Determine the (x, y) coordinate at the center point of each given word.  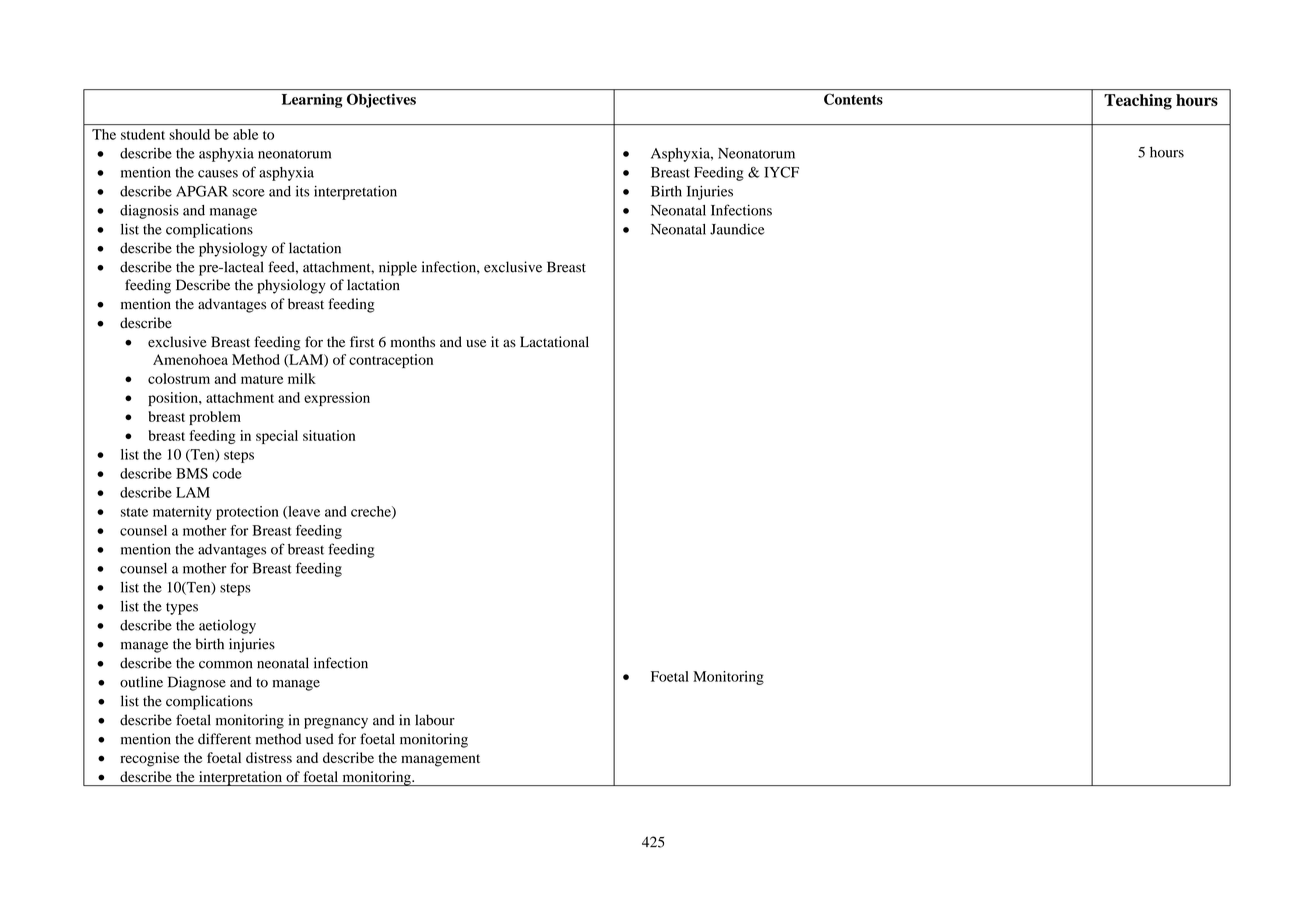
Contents (853, 99)
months (413, 342)
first (362, 342)
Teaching (1138, 102)
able (245, 134)
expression (337, 399)
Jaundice (737, 229)
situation (329, 435)
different (224, 739)
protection (247, 513)
